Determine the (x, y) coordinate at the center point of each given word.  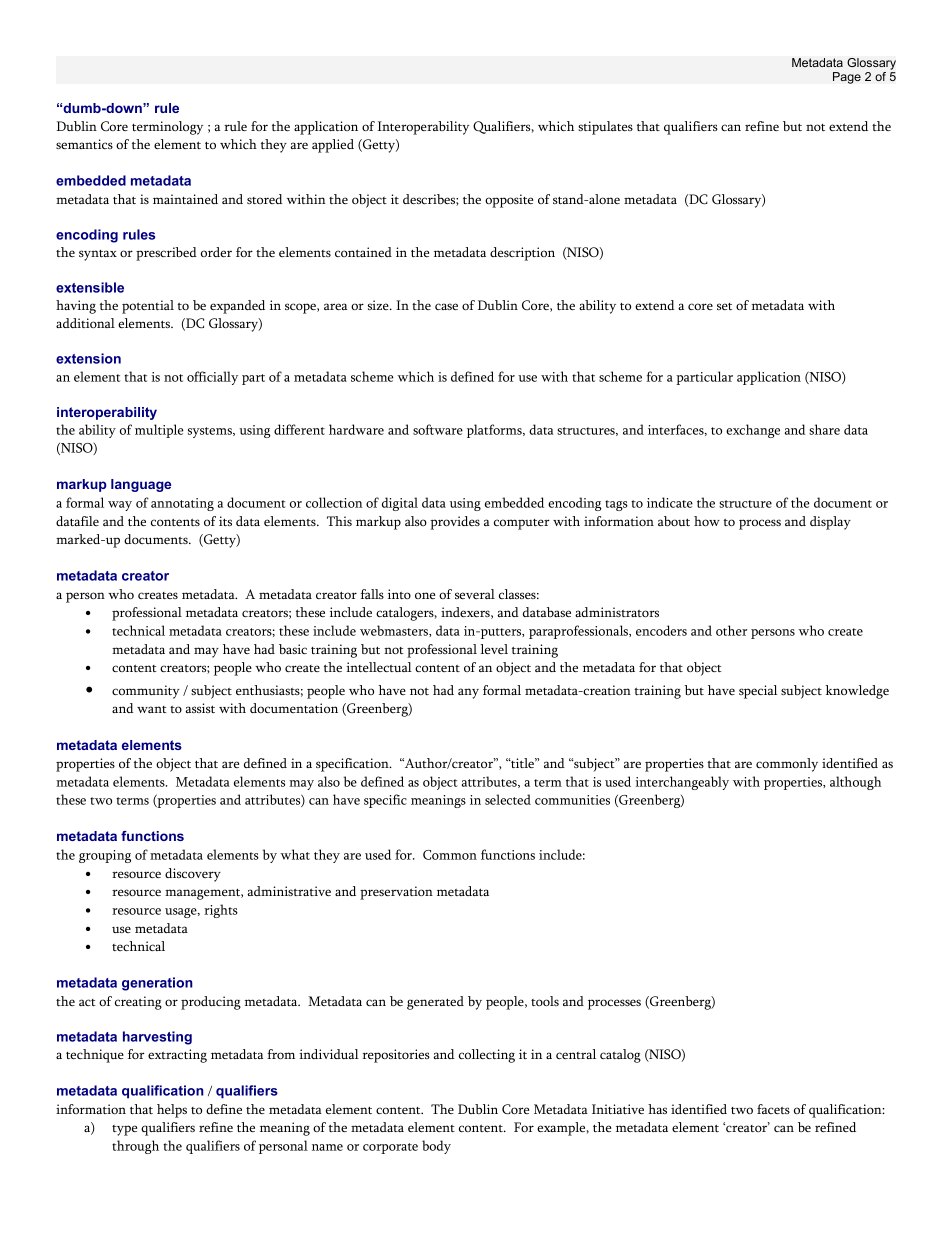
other (731, 630)
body (436, 1147)
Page (847, 78)
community (146, 692)
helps (172, 1111)
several (475, 594)
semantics (84, 144)
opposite (509, 201)
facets (773, 1109)
